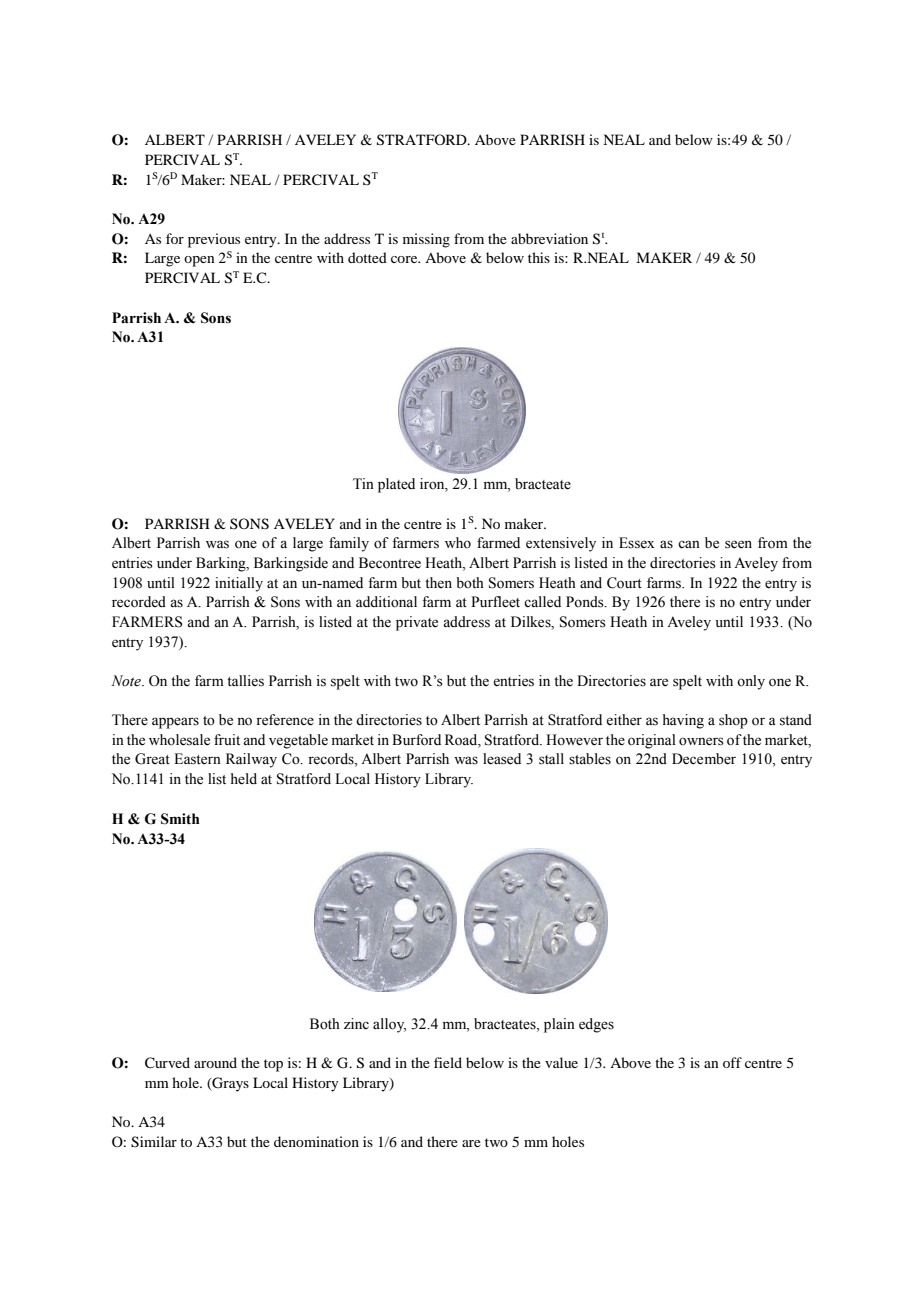  Describe the element at coordinates (704, 759) in the document. I see `December` at that location.
